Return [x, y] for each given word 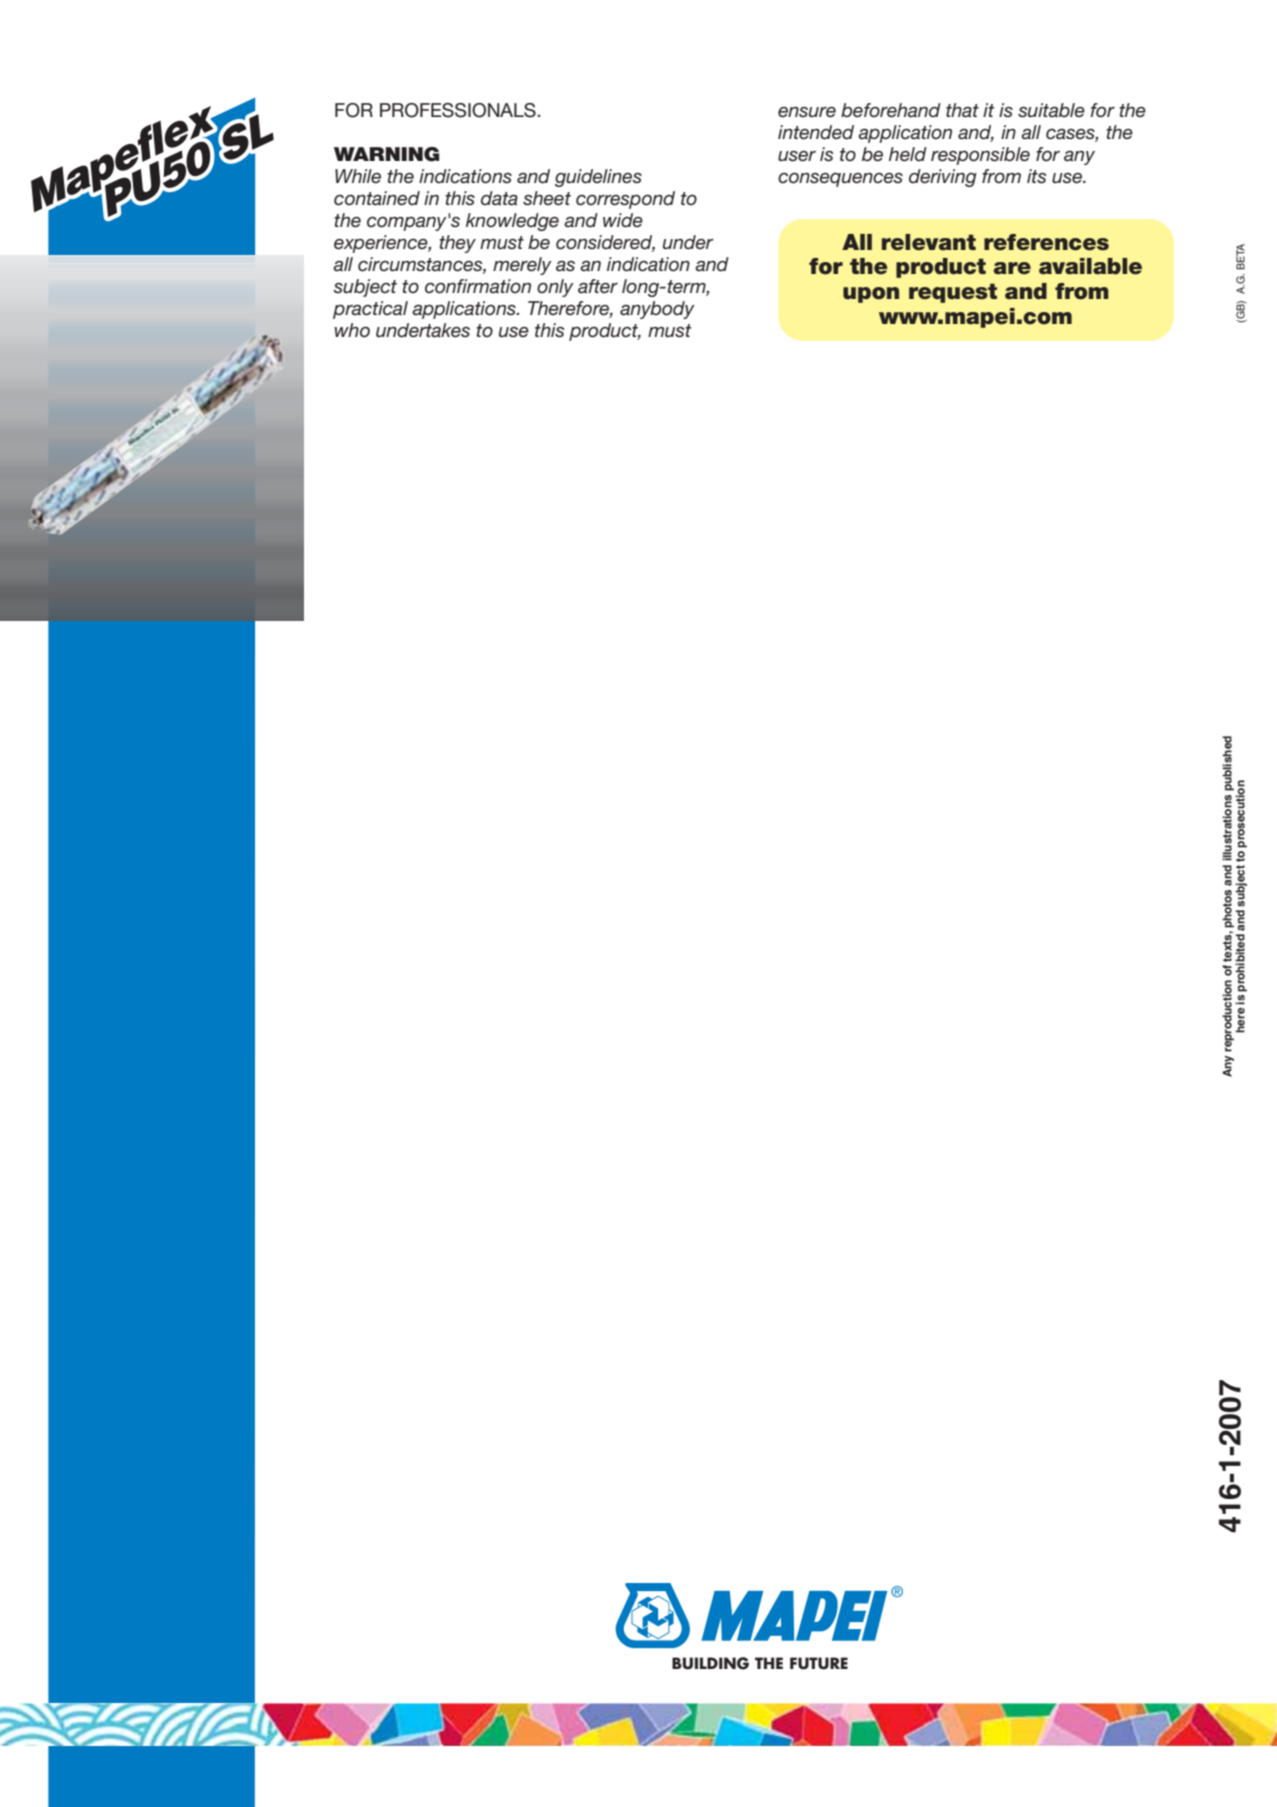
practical [370, 310]
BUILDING [710, 1663]
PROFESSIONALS [458, 110]
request [953, 293]
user [797, 156]
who [352, 330]
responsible [980, 156]
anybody [657, 310]
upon [871, 295]
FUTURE [819, 1663]
